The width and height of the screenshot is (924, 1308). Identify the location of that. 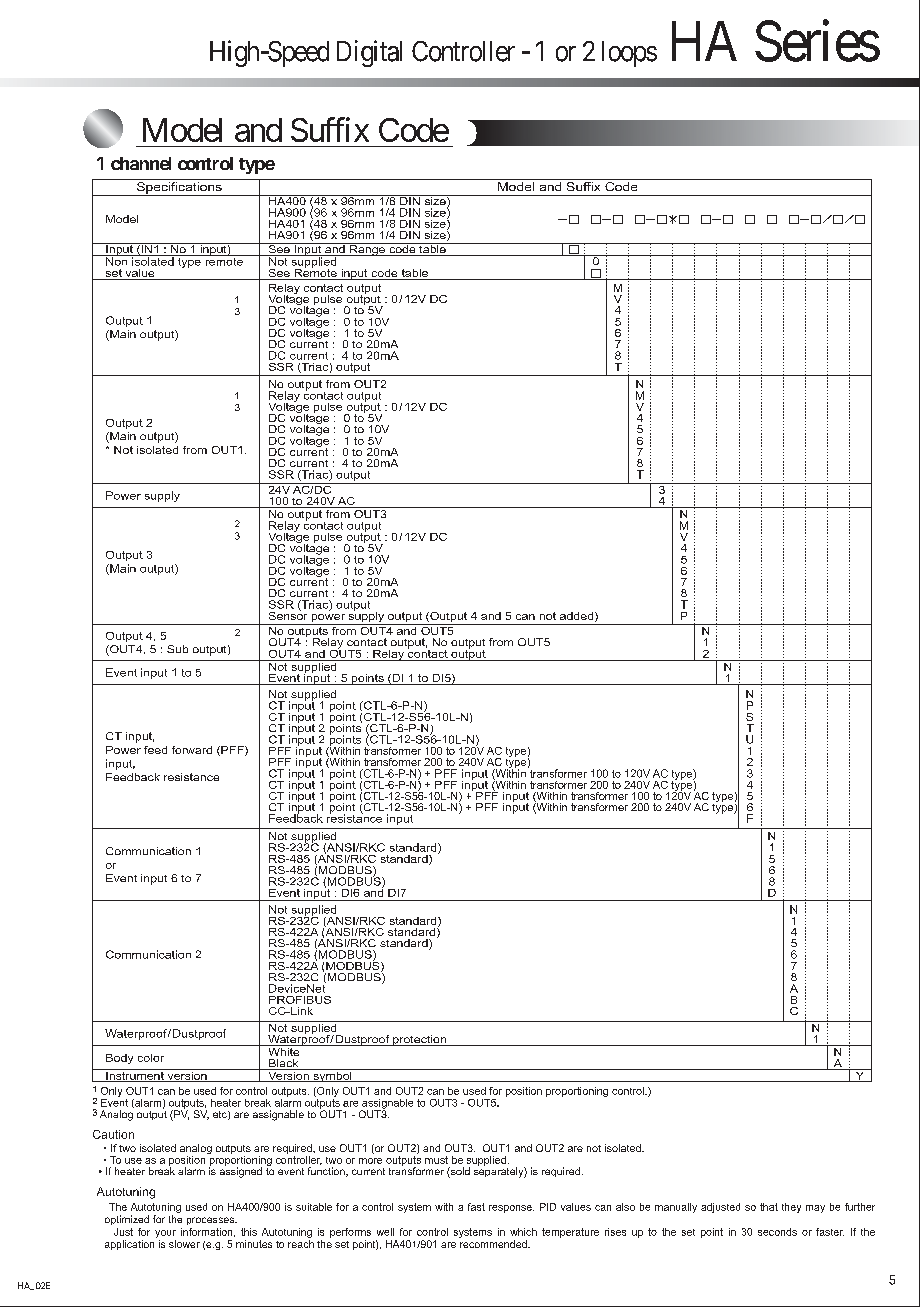
(769, 1207).
